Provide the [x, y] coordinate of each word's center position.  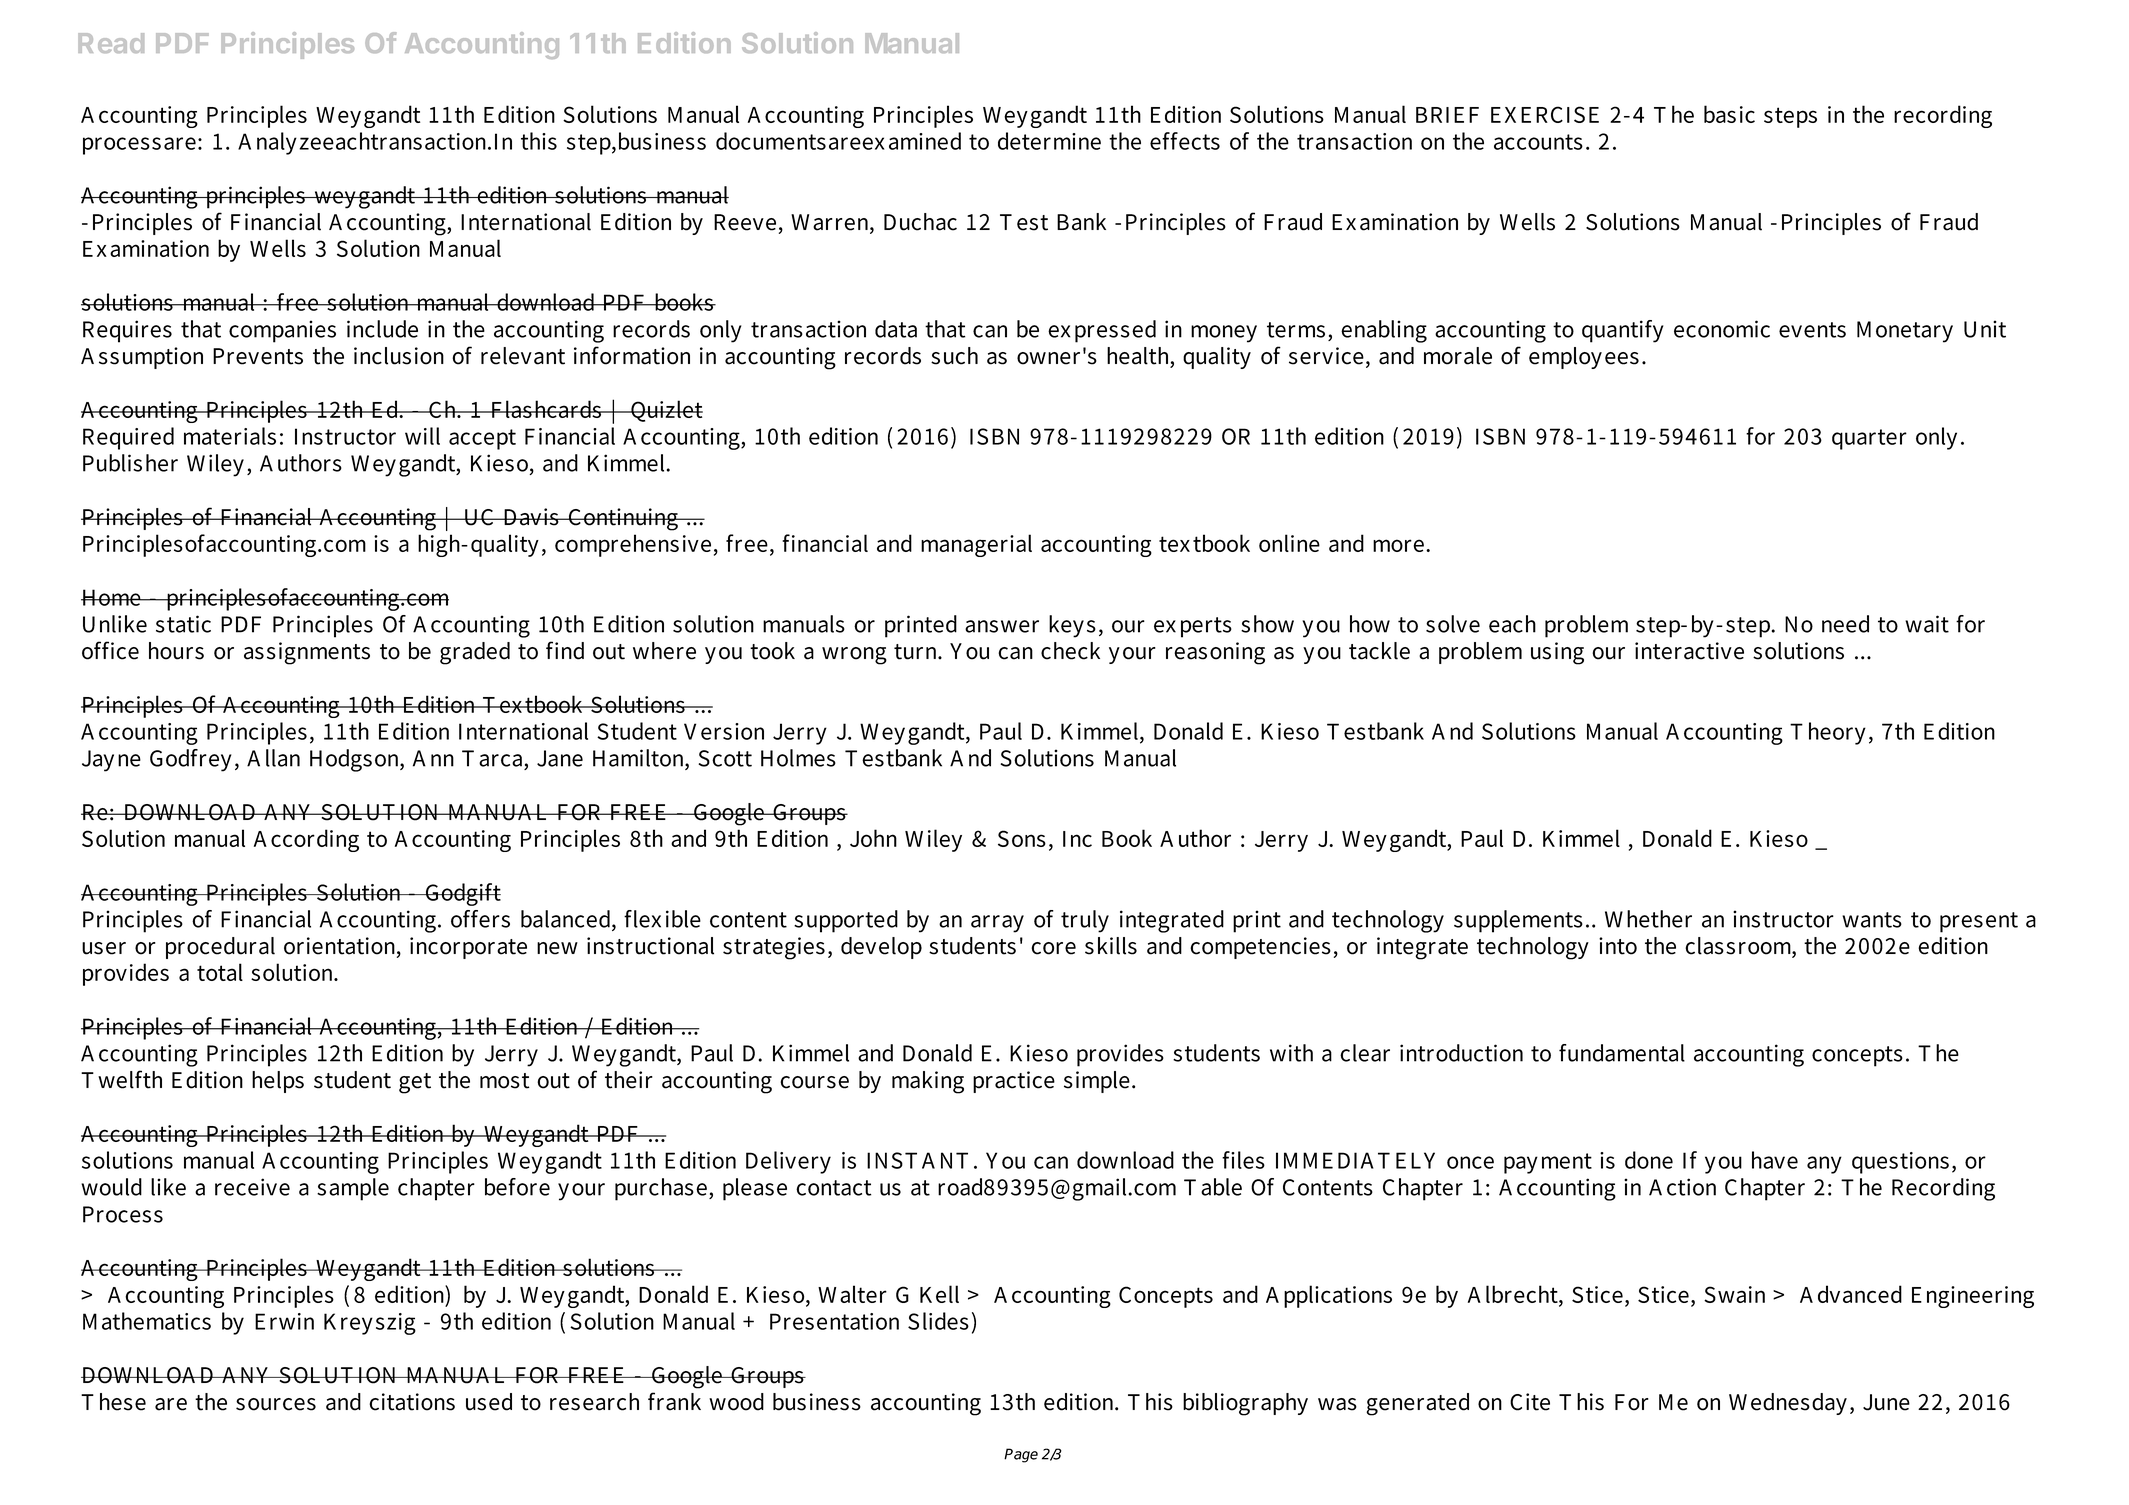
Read [111, 43]
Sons [1022, 838]
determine [1049, 141]
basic [1729, 114]
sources [276, 1404]
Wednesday [1788, 1404]
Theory [1828, 733]
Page [1021, 1455]
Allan [273, 758]
